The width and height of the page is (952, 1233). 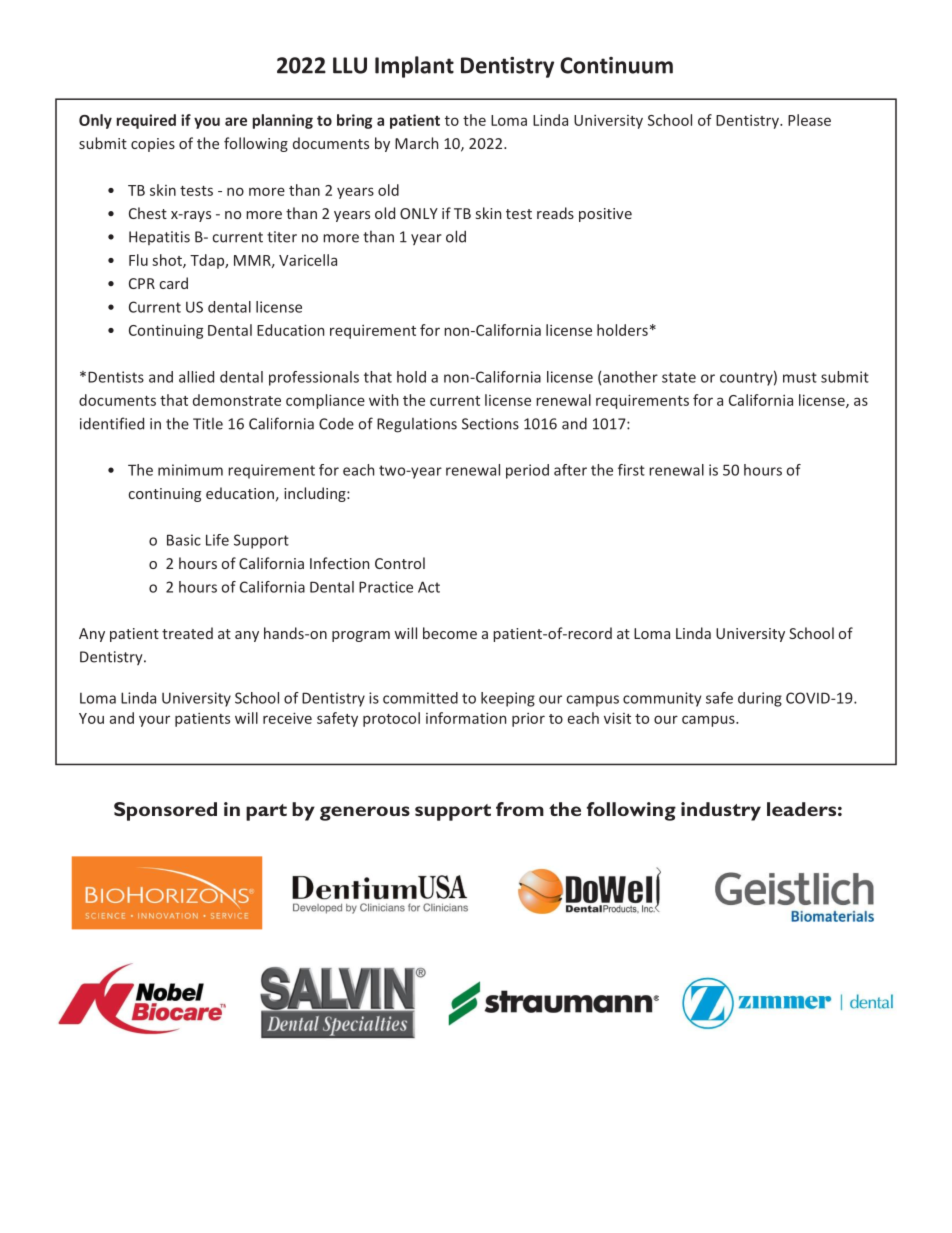 I want to click on state, so click(x=679, y=377).
